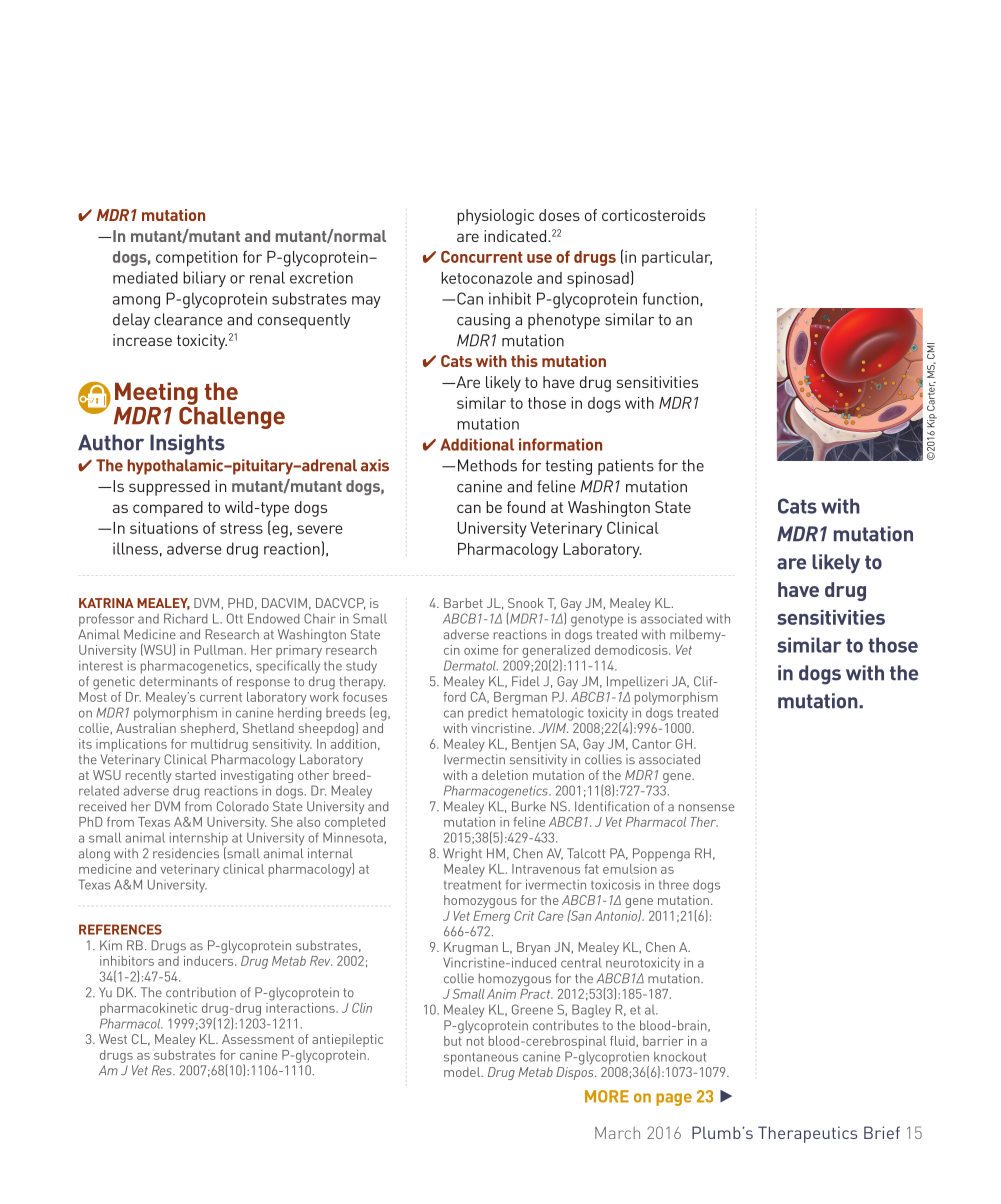  I want to click on three, so click(674, 885).
